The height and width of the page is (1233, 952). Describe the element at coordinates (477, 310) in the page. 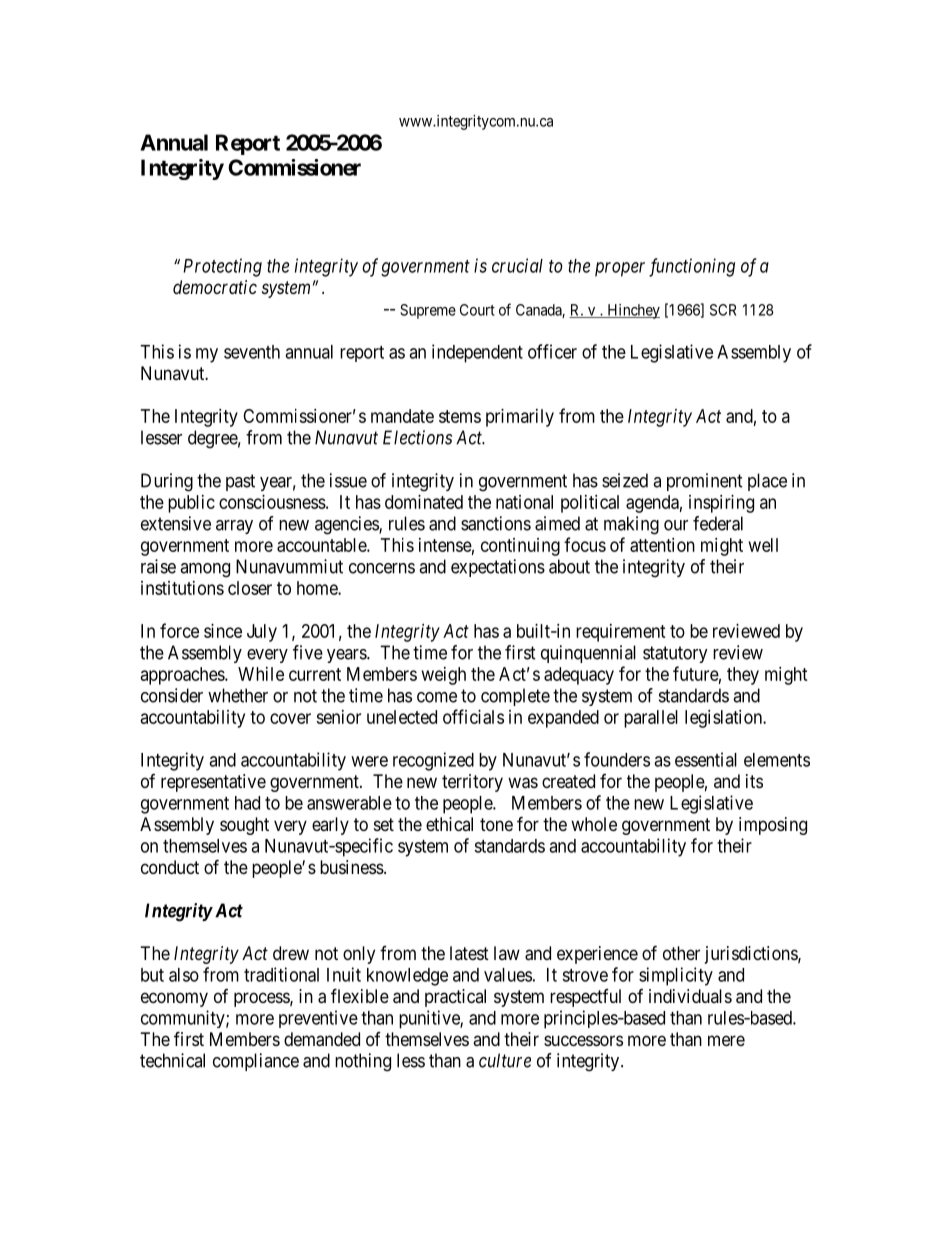

I see `Court` at that location.
